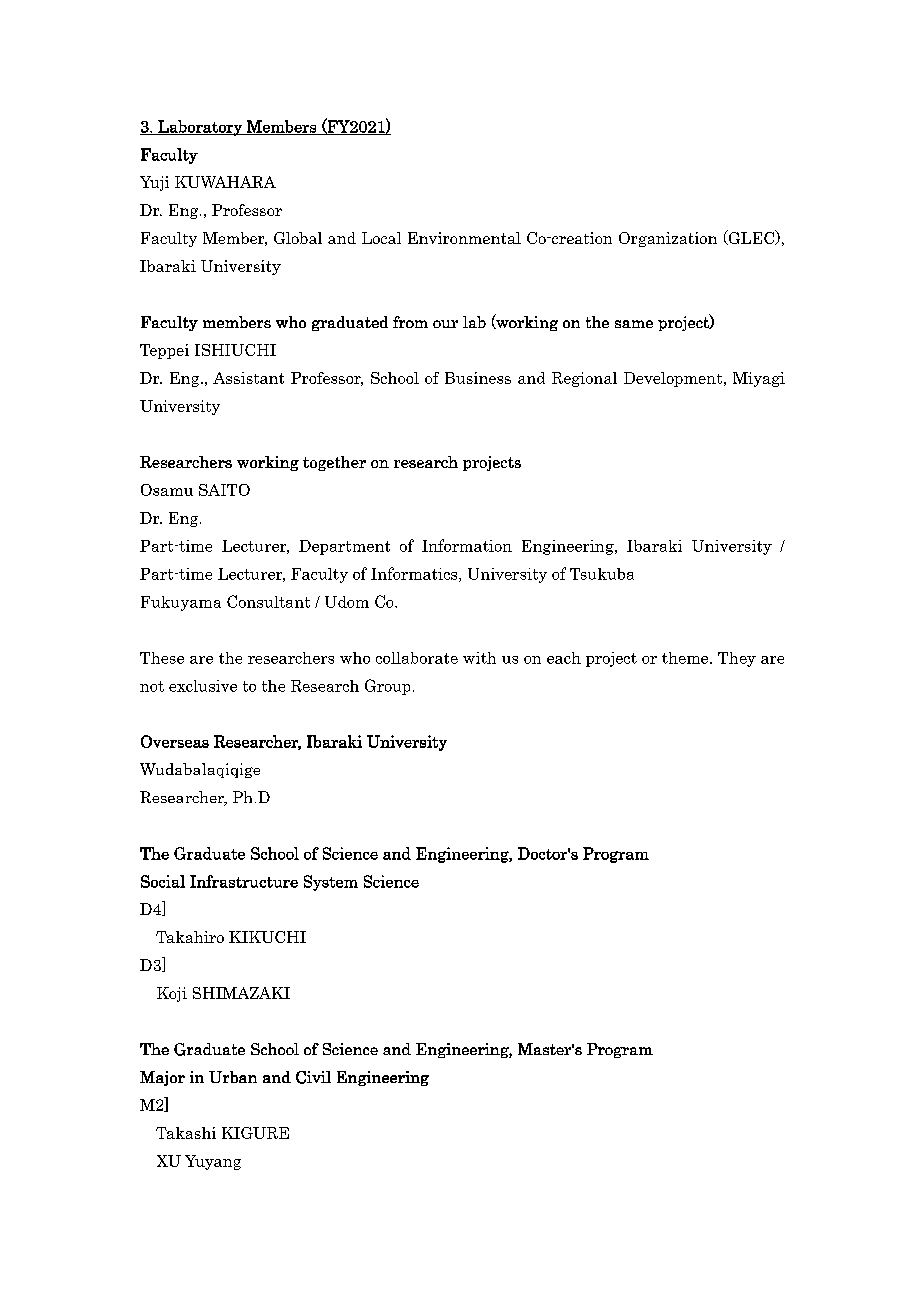 The width and height of the screenshot is (924, 1308). I want to click on Group, so click(387, 687).
